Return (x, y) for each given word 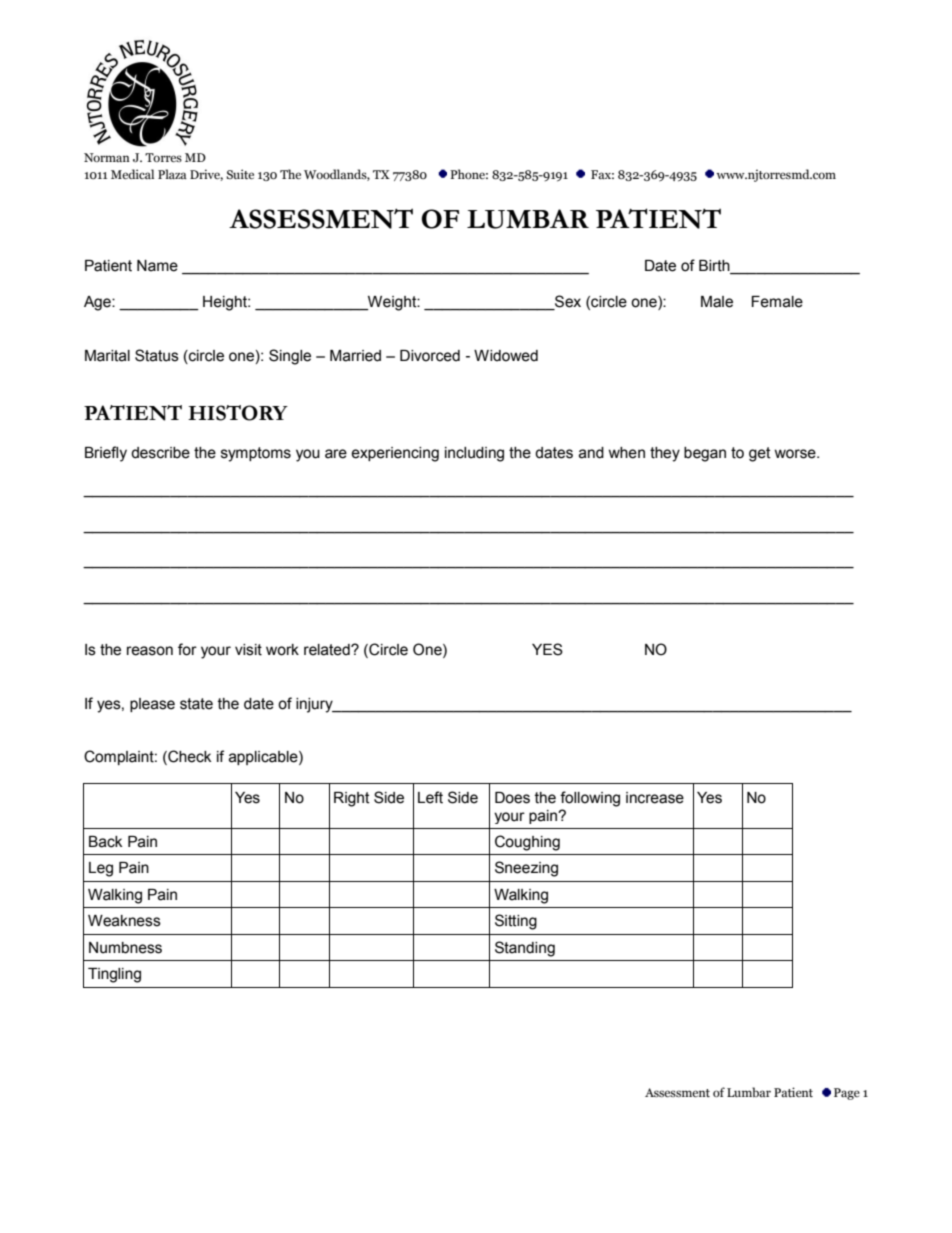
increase (655, 798)
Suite (240, 174)
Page (847, 1094)
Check (188, 757)
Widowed (506, 356)
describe (160, 453)
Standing (525, 949)
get (760, 454)
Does (512, 798)
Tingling (114, 975)
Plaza (172, 174)
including (474, 454)
